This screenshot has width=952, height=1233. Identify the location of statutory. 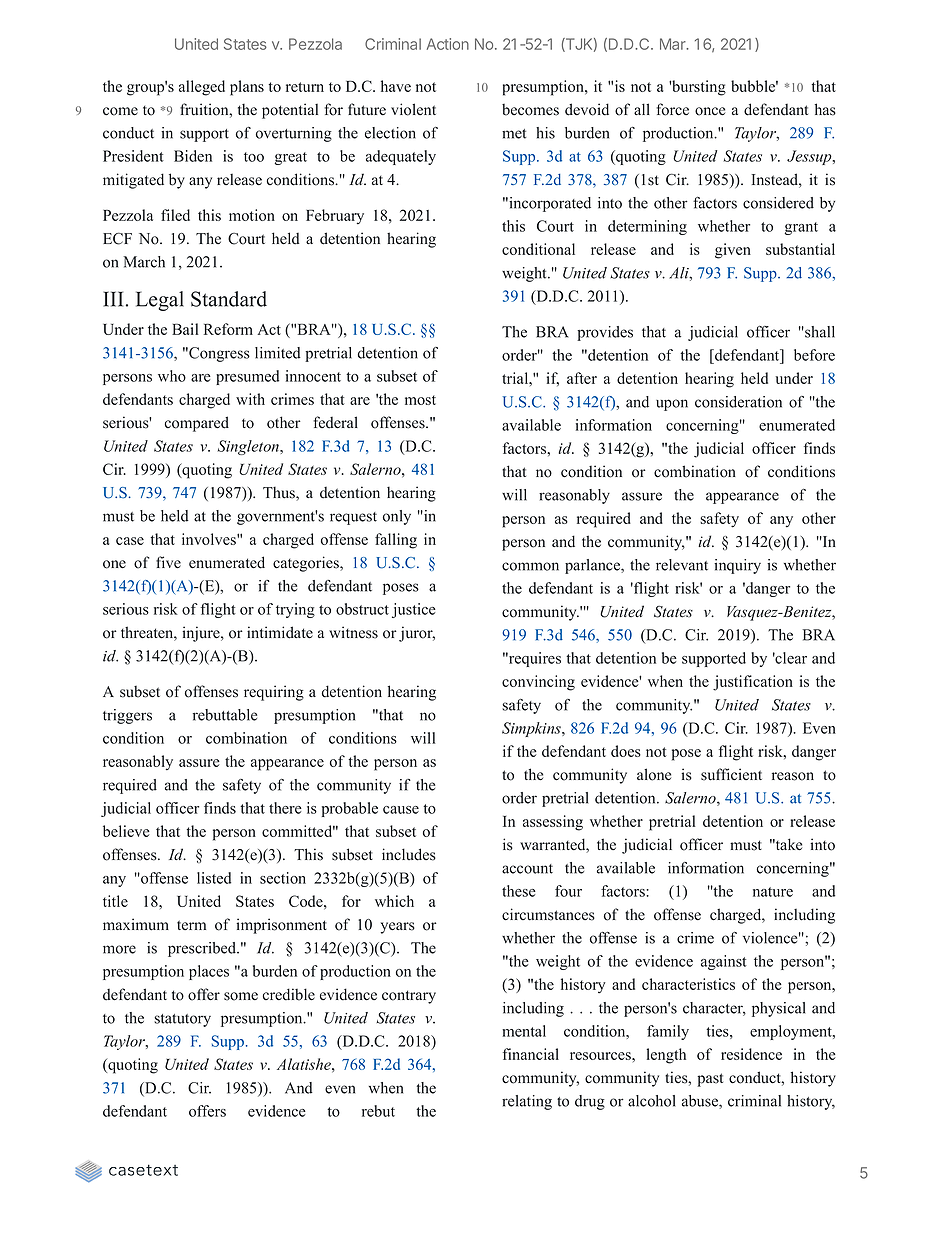
(182, 1020).
